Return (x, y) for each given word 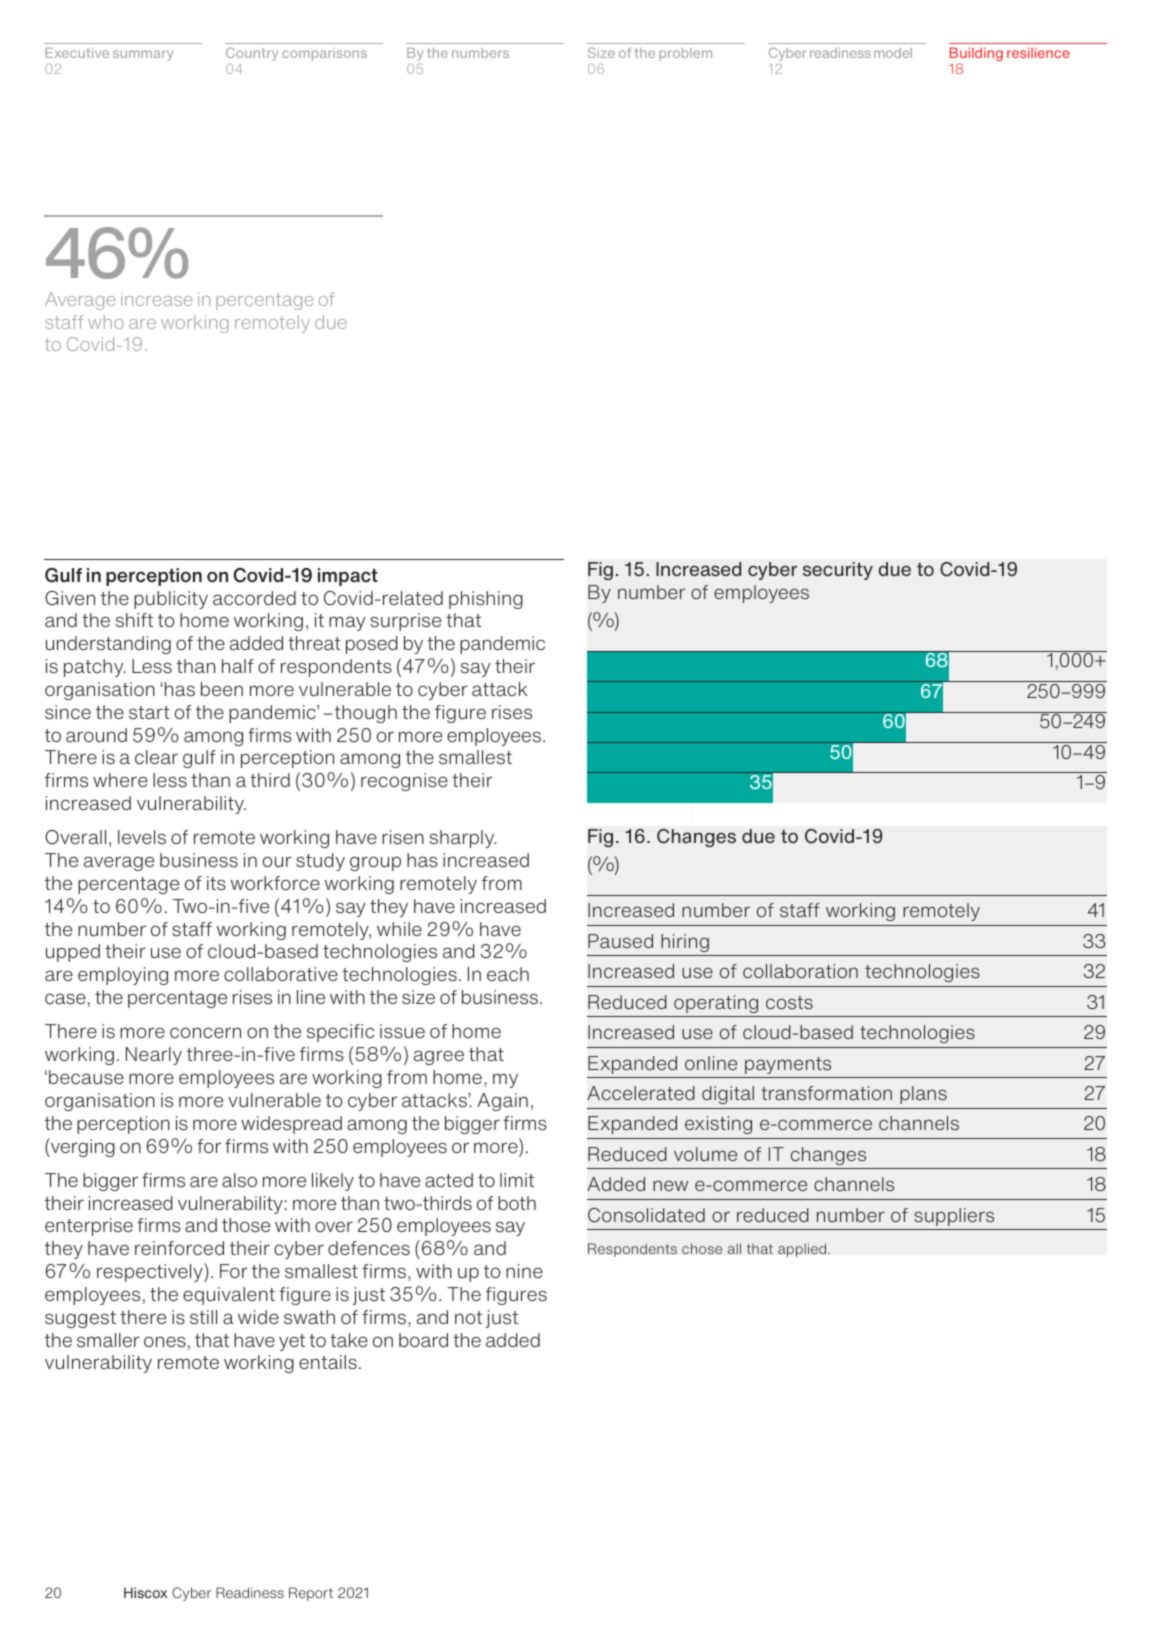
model (893, 53)
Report (311, 1594)
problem (685, 54)
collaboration (800, 971)
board (423, 1340)
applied (803, 1250)
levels (142, 837)
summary (143, 55)
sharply (463, 839)
